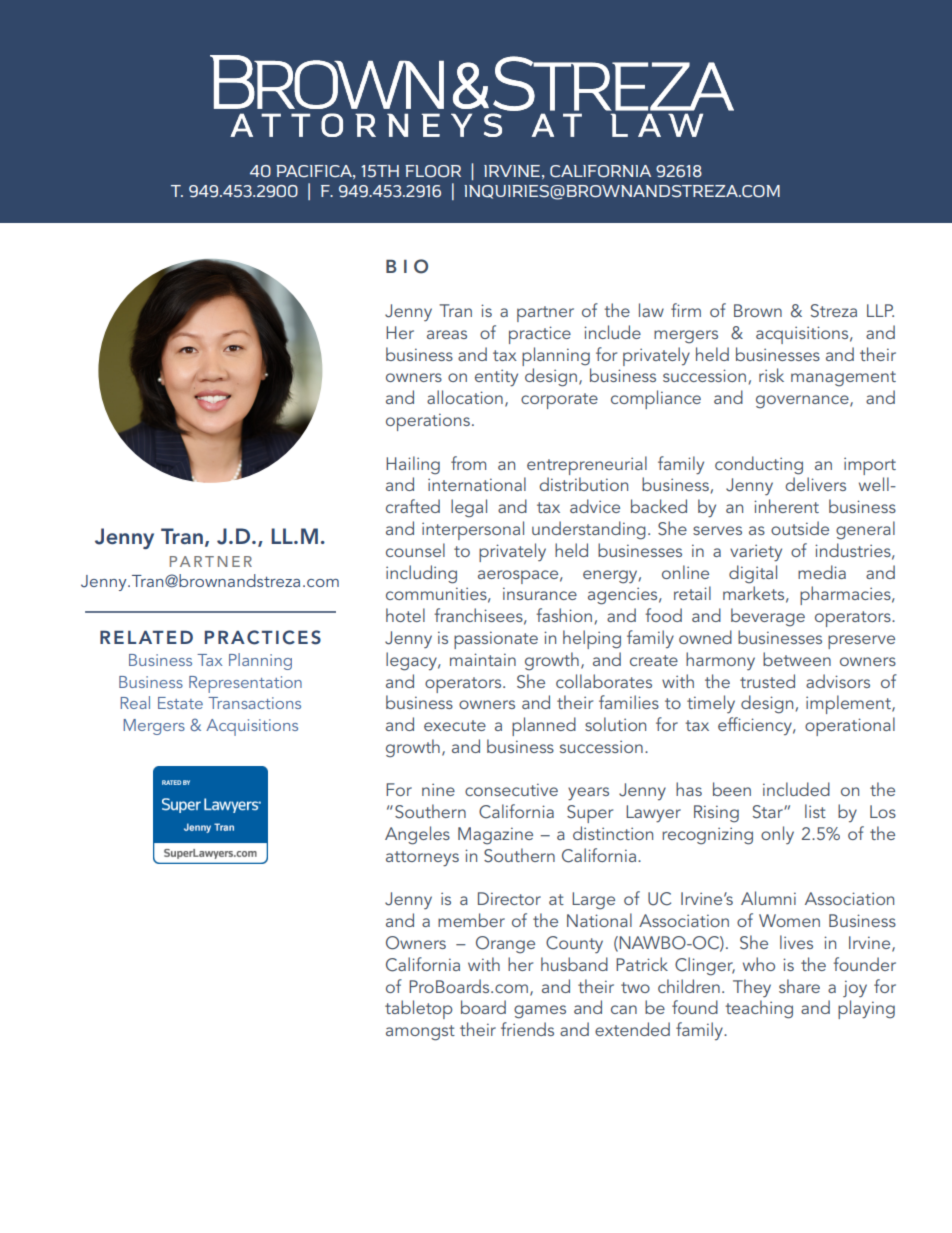  What do you see at coordinates (447, 334) in the document?
I see `areas` at bounding box center [447, 334].
